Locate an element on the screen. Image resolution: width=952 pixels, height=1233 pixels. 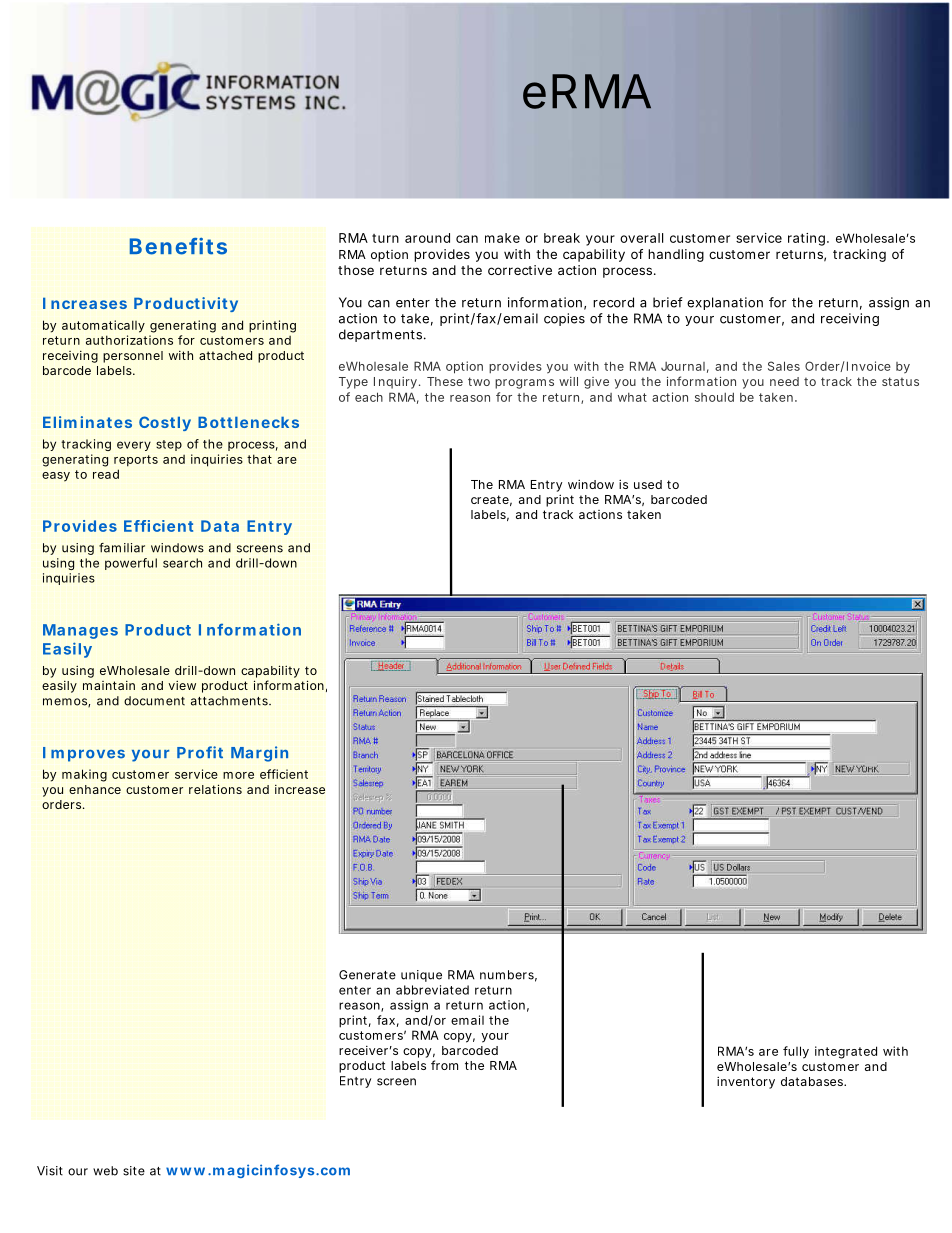
explanation is located at coordinates (725, 303).
